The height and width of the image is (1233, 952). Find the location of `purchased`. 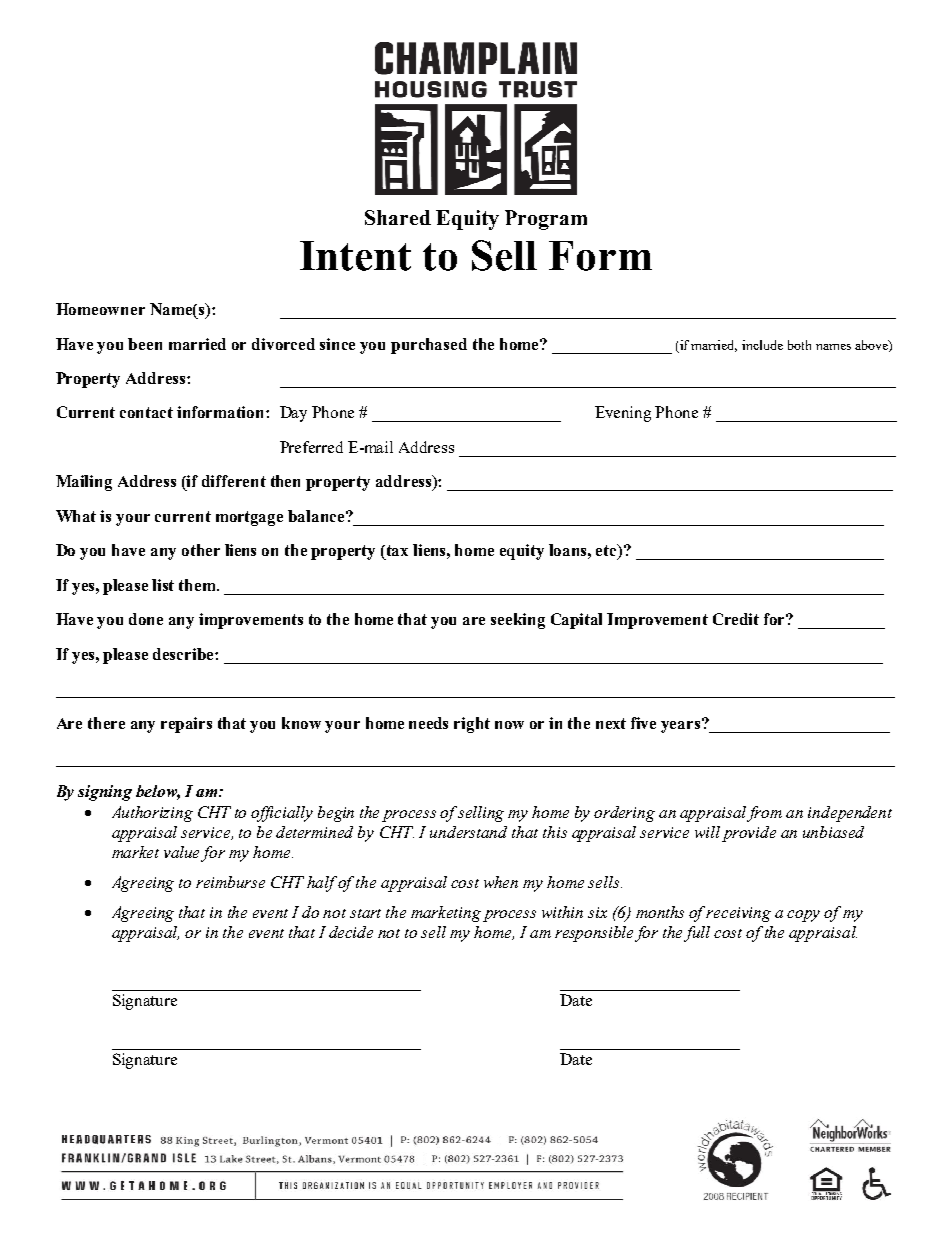

purchased is located at coordinates (429, 346).
